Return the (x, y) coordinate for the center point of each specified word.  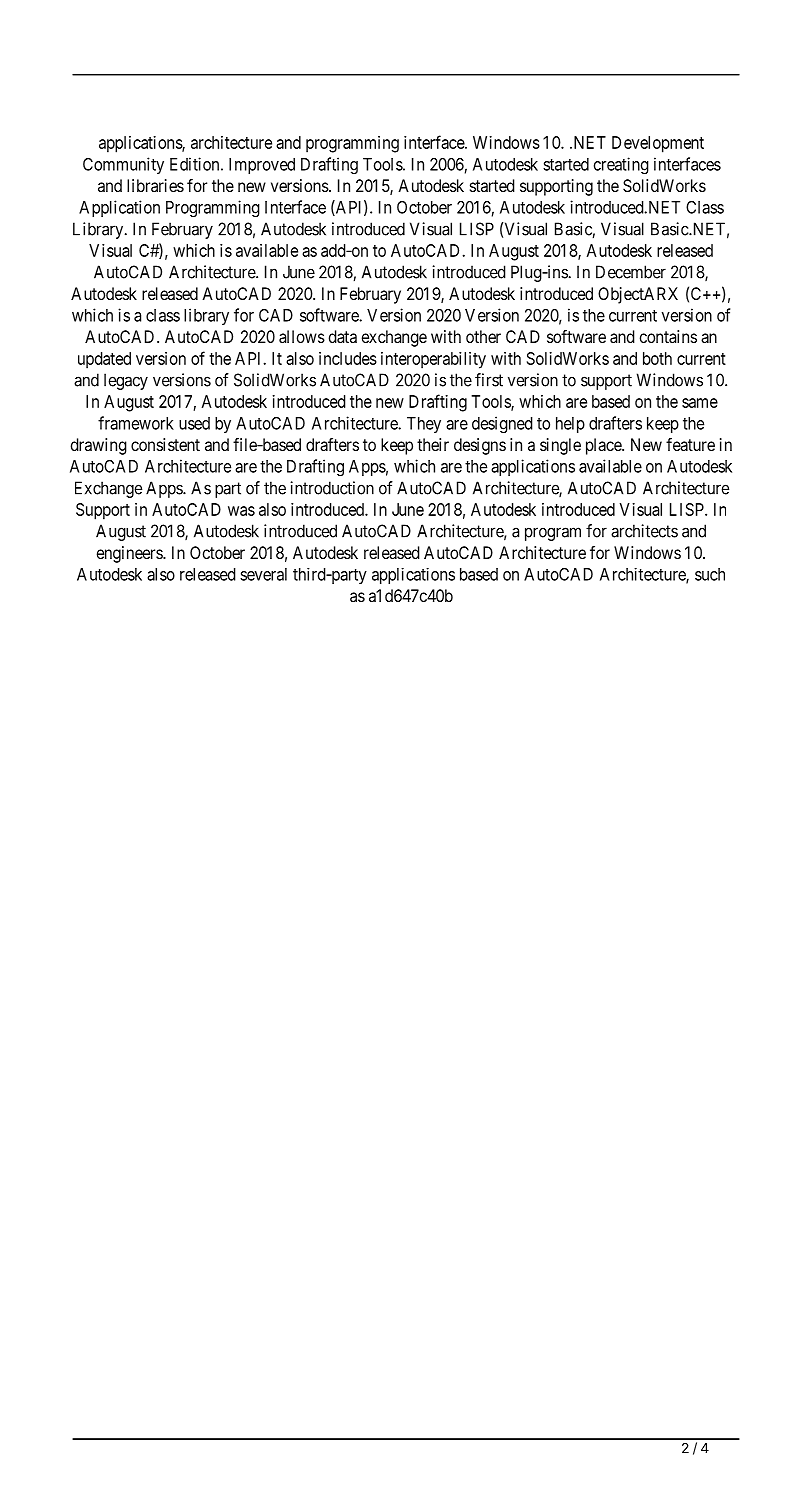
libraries (155, 185)
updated (104, 360)
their (433, 444)
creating (621, 165)
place (604, 446)
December (631, 272)
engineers (130, 554)
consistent (165, 444)
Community (123, 165)
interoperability (433, 360)
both (657, 358)
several (263, 574)
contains (668, 336)
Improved (262, 166)
